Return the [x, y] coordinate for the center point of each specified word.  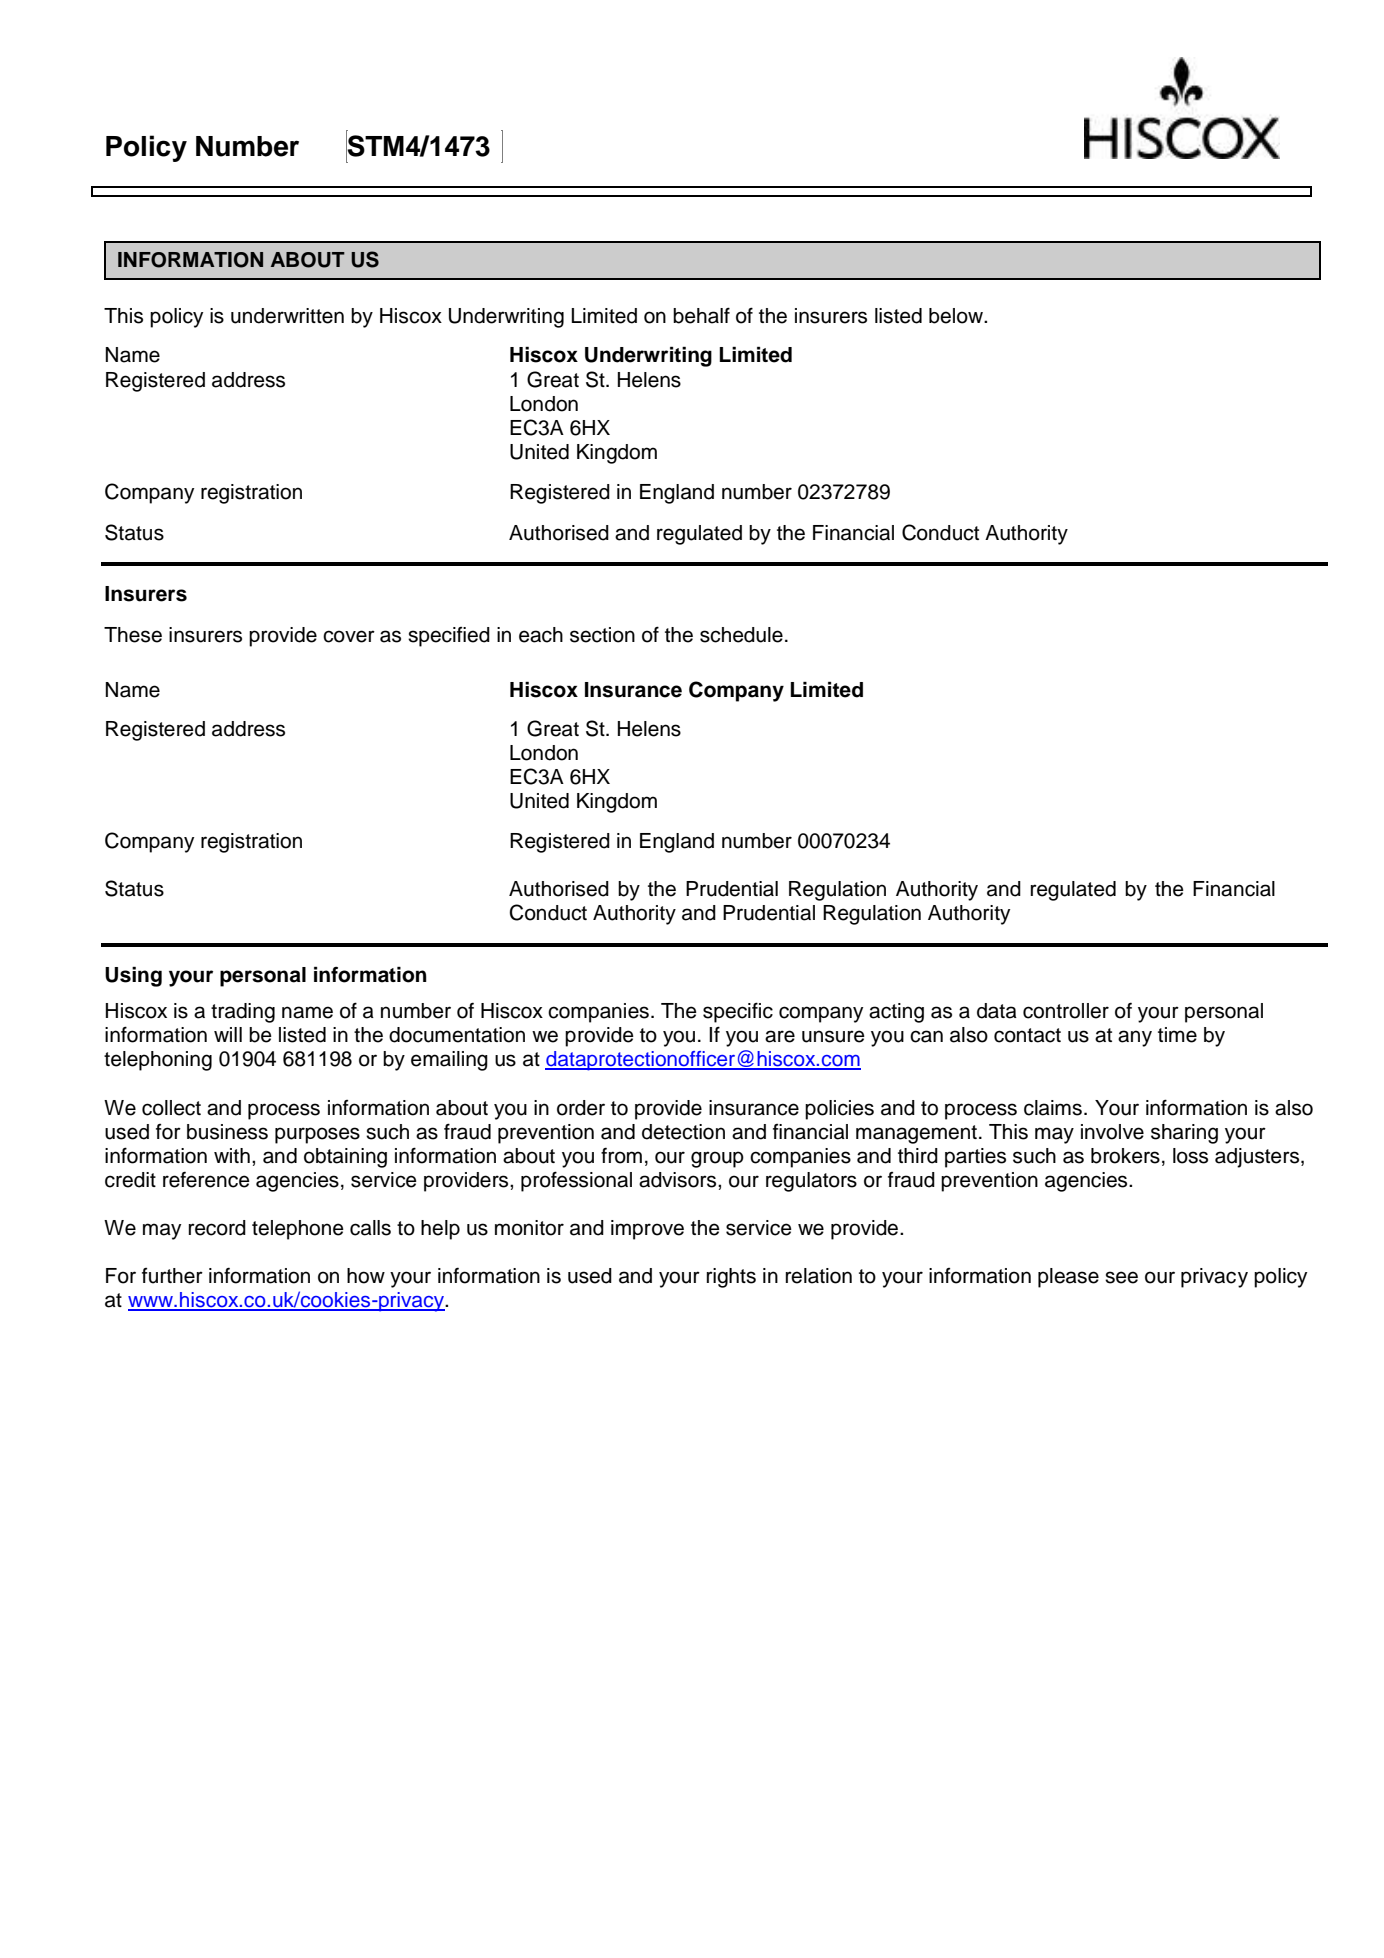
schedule [741, 635]
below [957, 316]
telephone [298, 1230]
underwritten [287, 316]
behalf [701, 315]
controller [1066, 1011]
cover [349, 636]
